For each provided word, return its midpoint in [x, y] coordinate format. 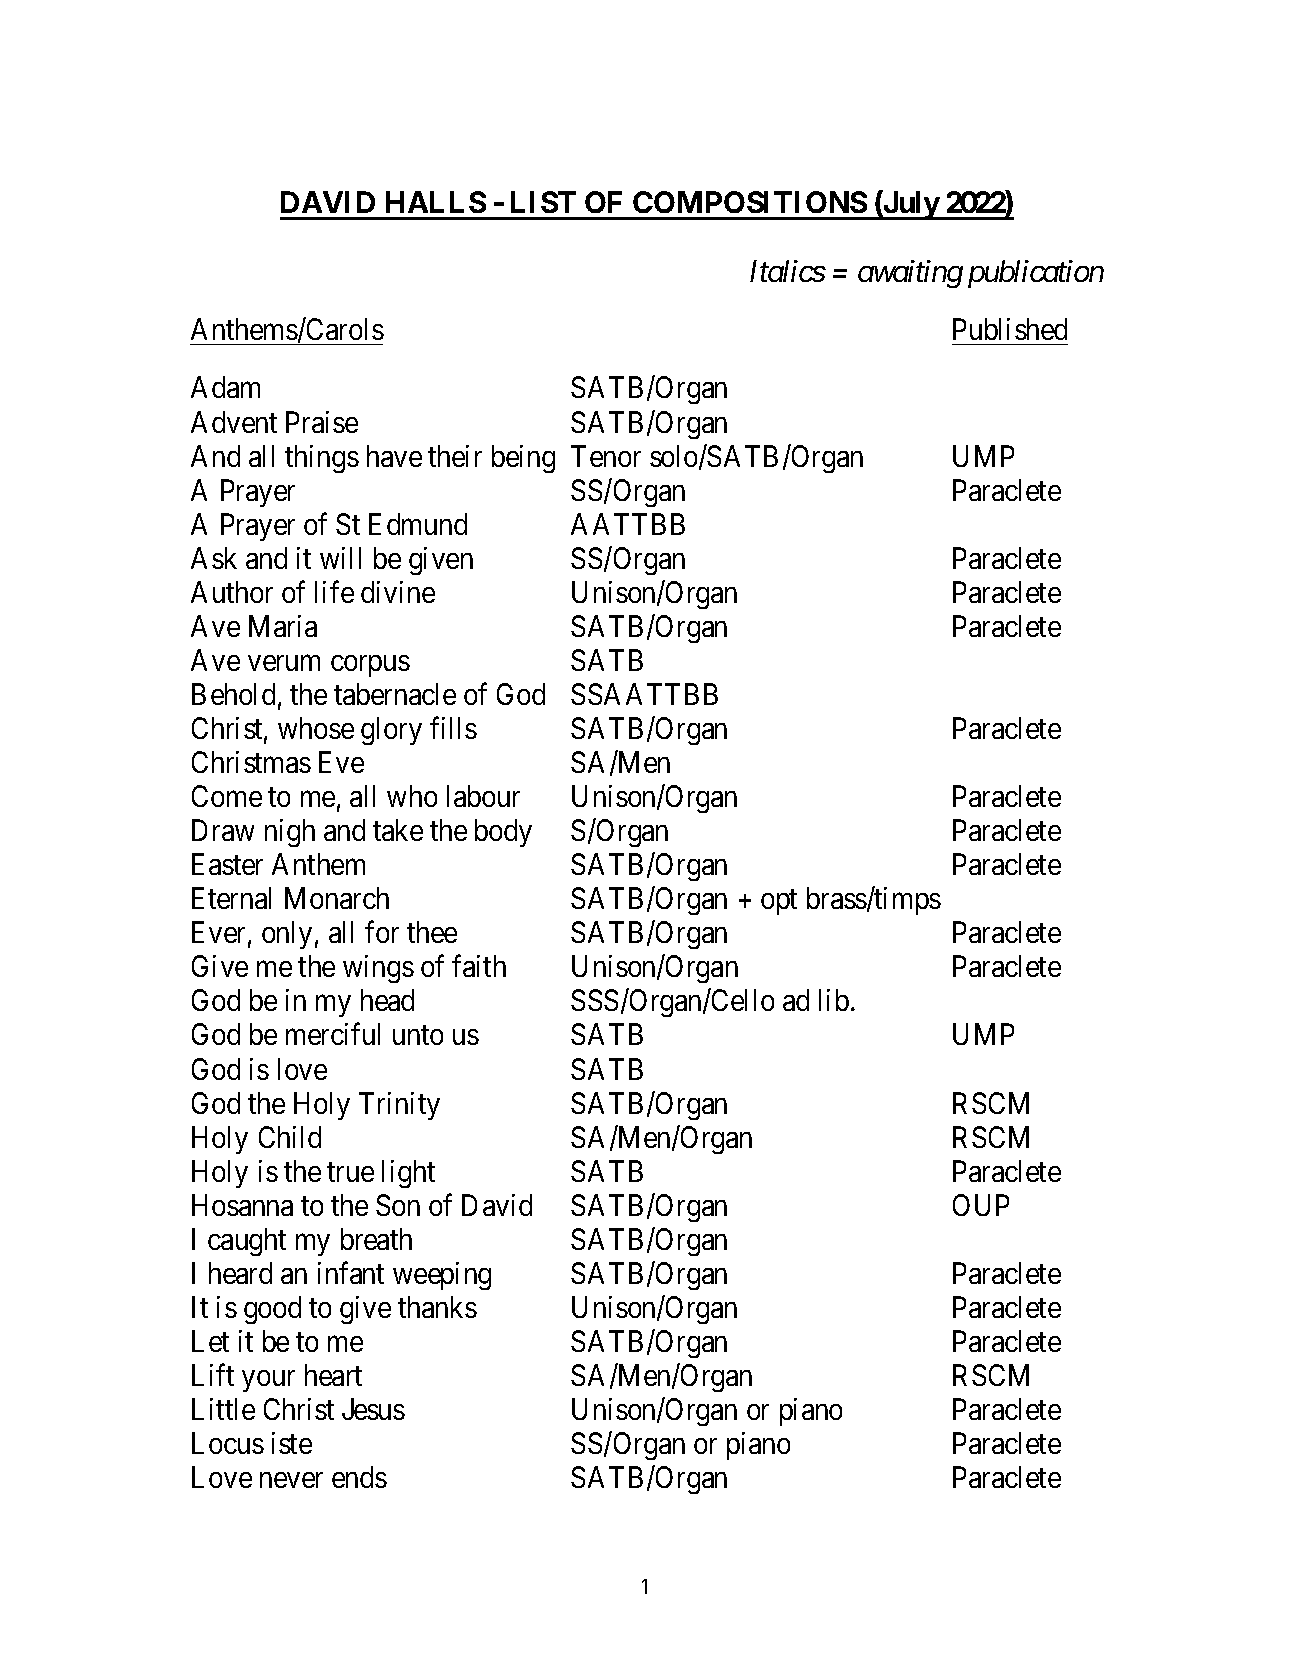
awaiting [910, 274]
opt [779, 902]
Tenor [606, 456]
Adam [225, 387]
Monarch [337, 898]
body [503, 833]
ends [359, 1477]
